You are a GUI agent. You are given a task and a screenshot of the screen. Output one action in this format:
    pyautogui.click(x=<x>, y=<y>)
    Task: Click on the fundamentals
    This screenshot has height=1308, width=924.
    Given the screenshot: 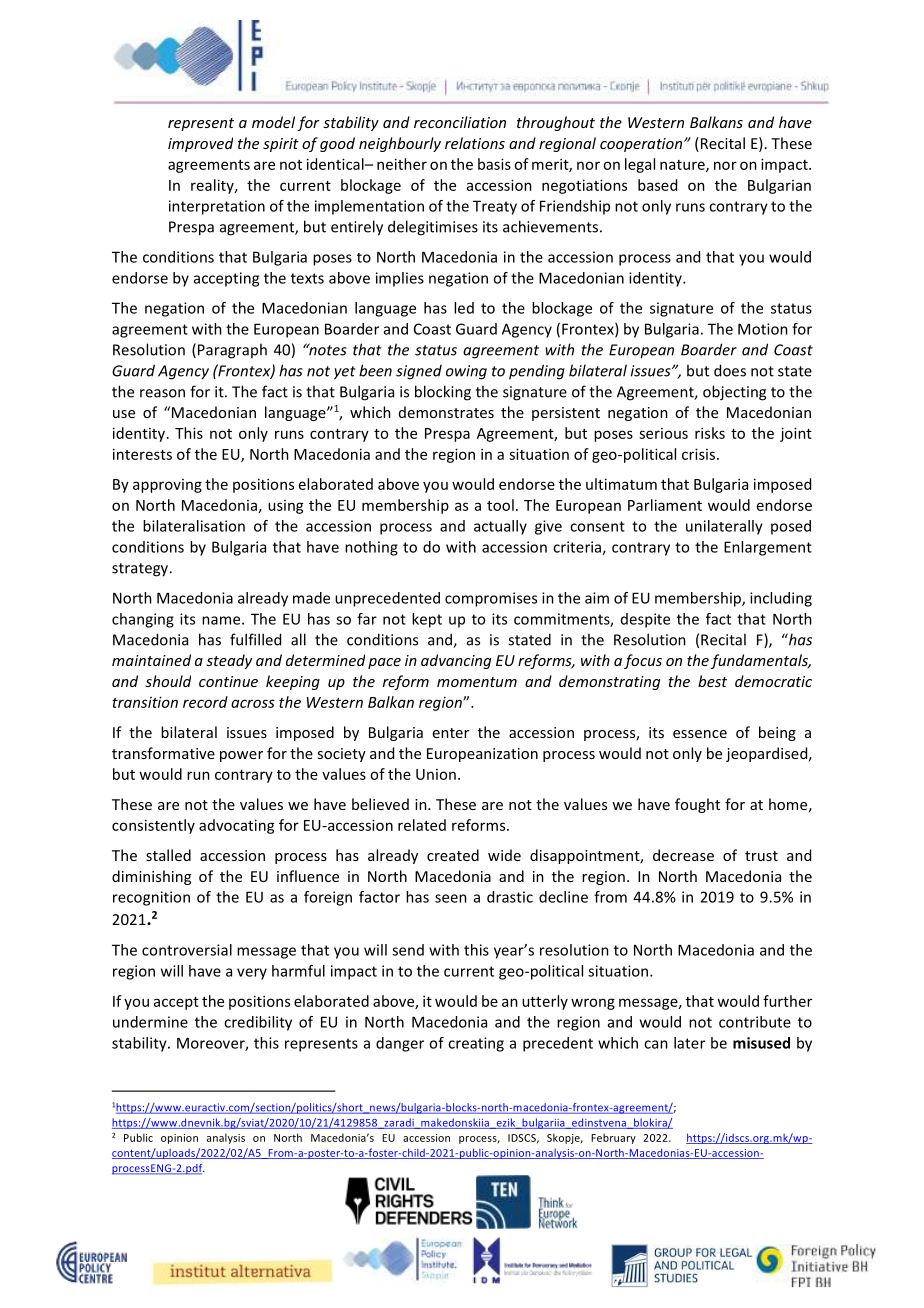 What is the action you would take?
    pyautogui.click(x=760, y=661)
